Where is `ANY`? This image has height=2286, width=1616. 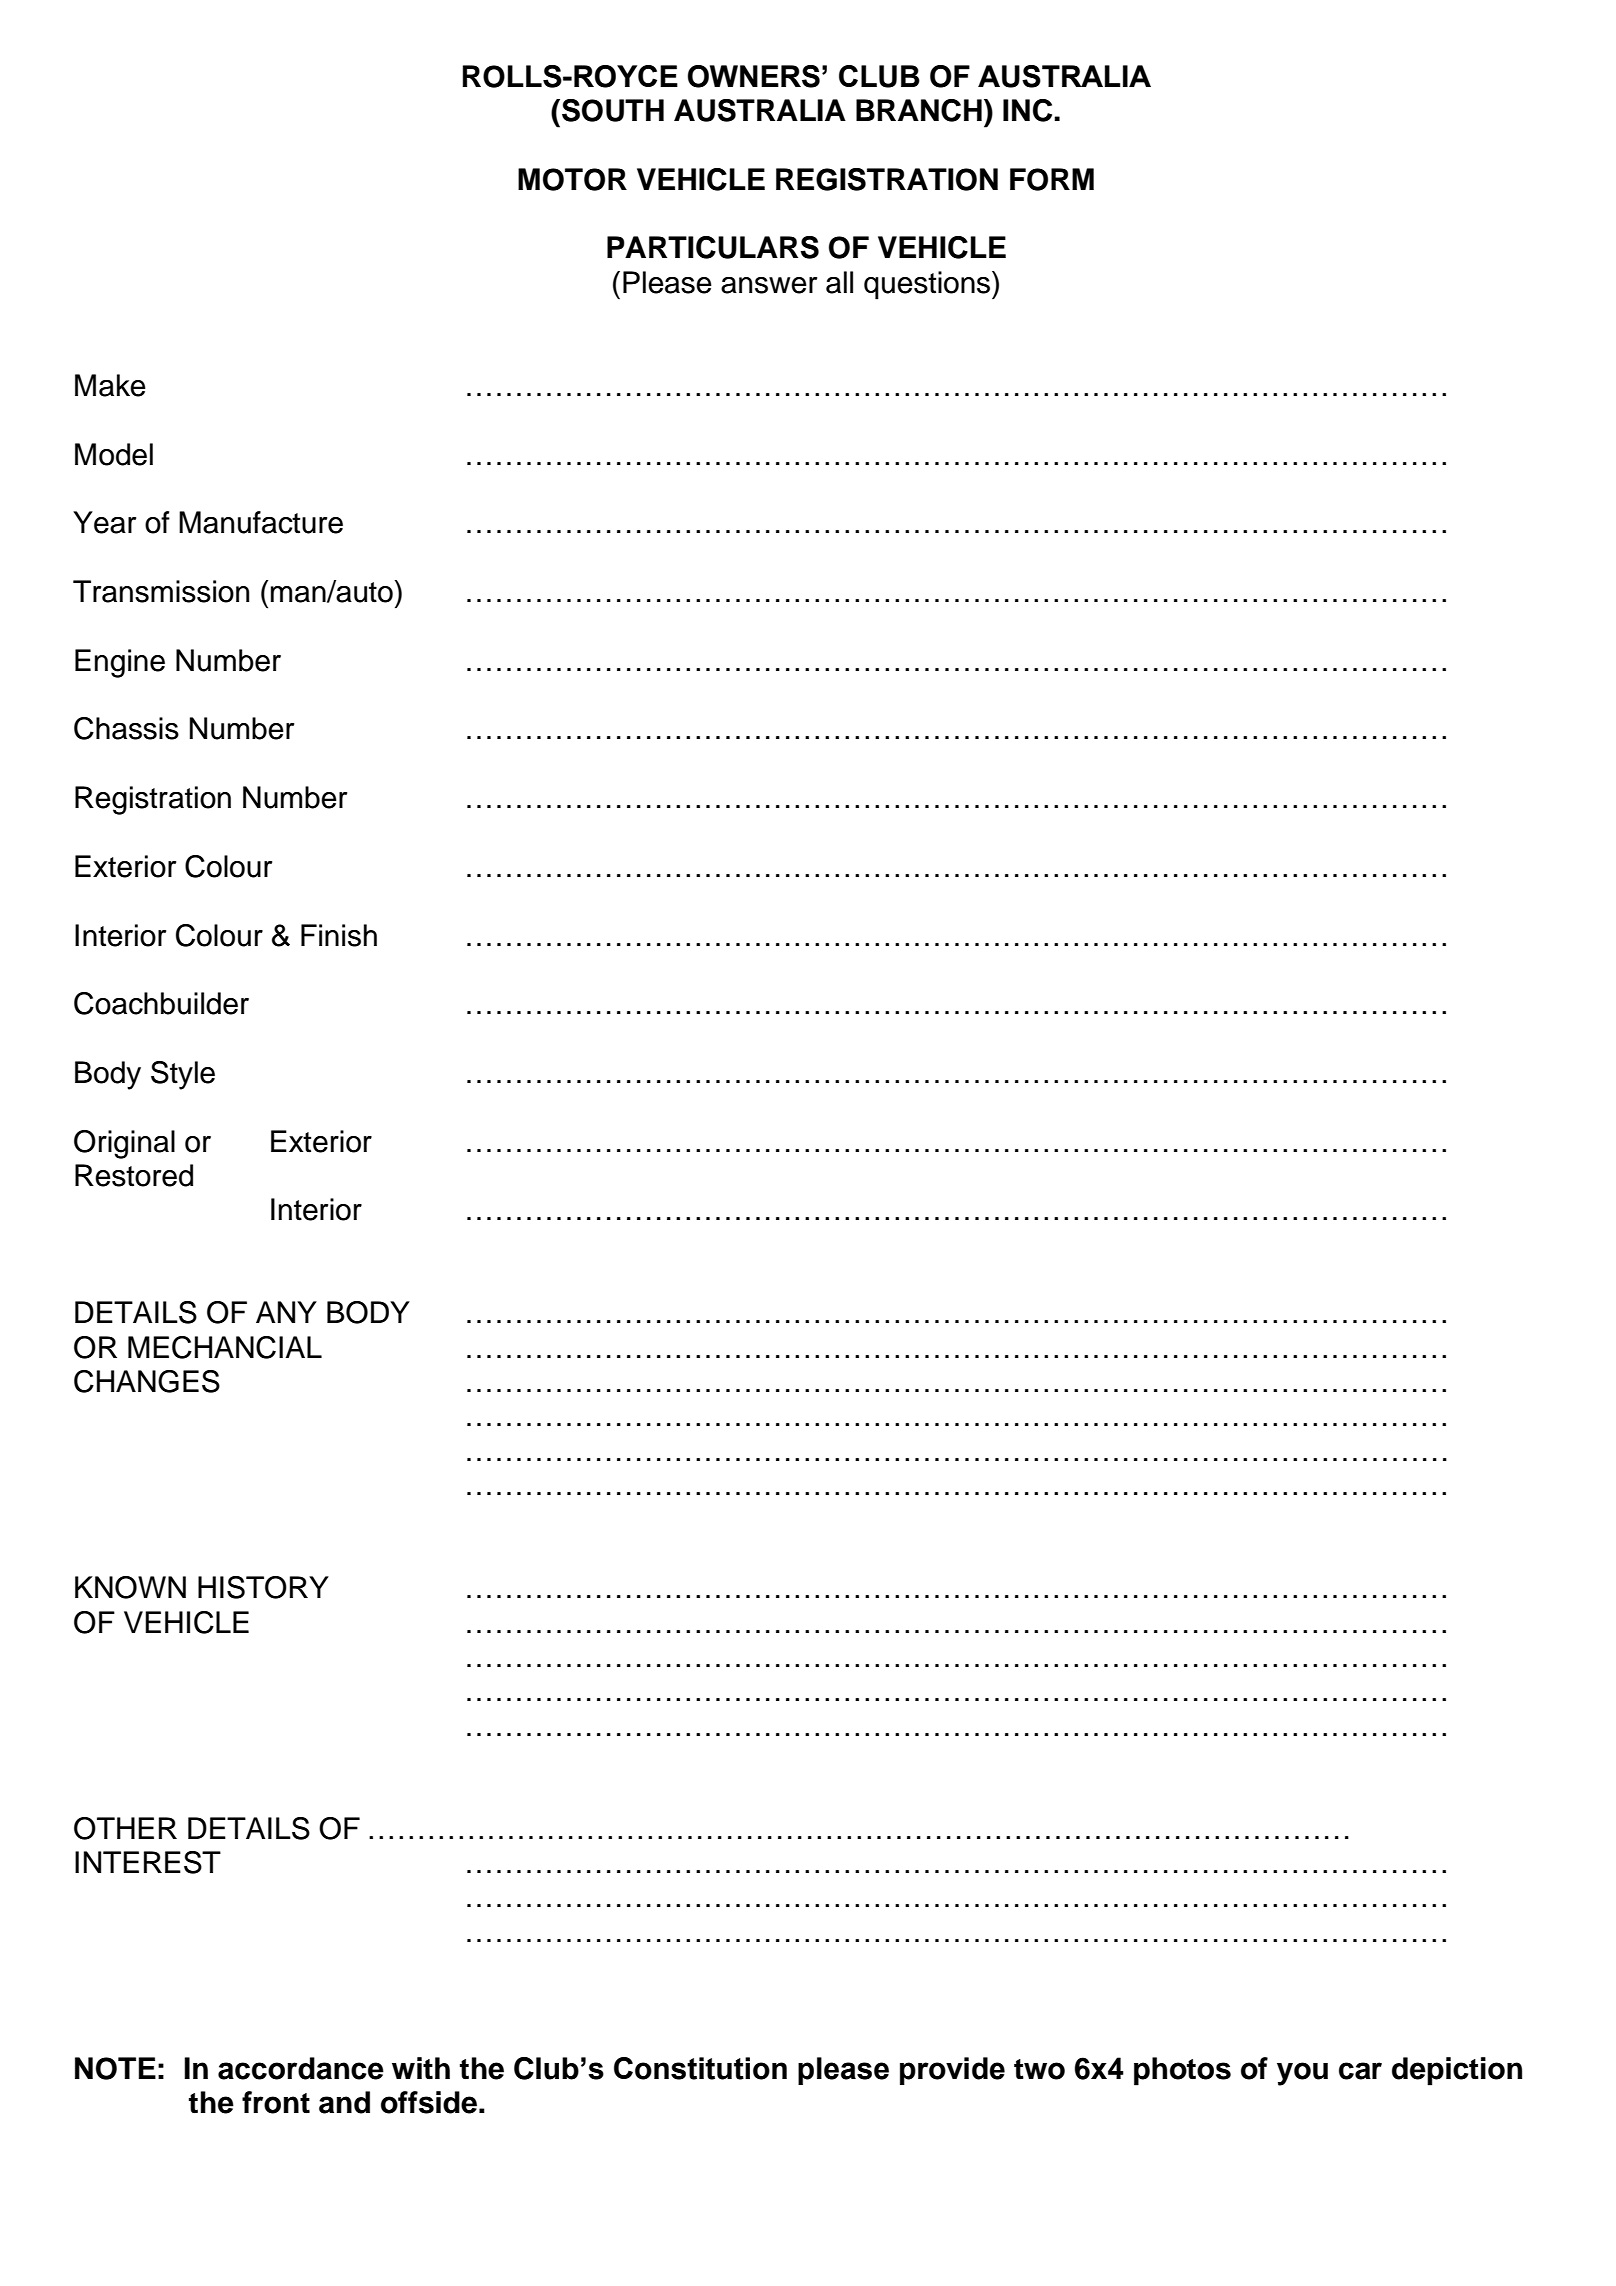
ANY is located at coordinates (286, 1312).
